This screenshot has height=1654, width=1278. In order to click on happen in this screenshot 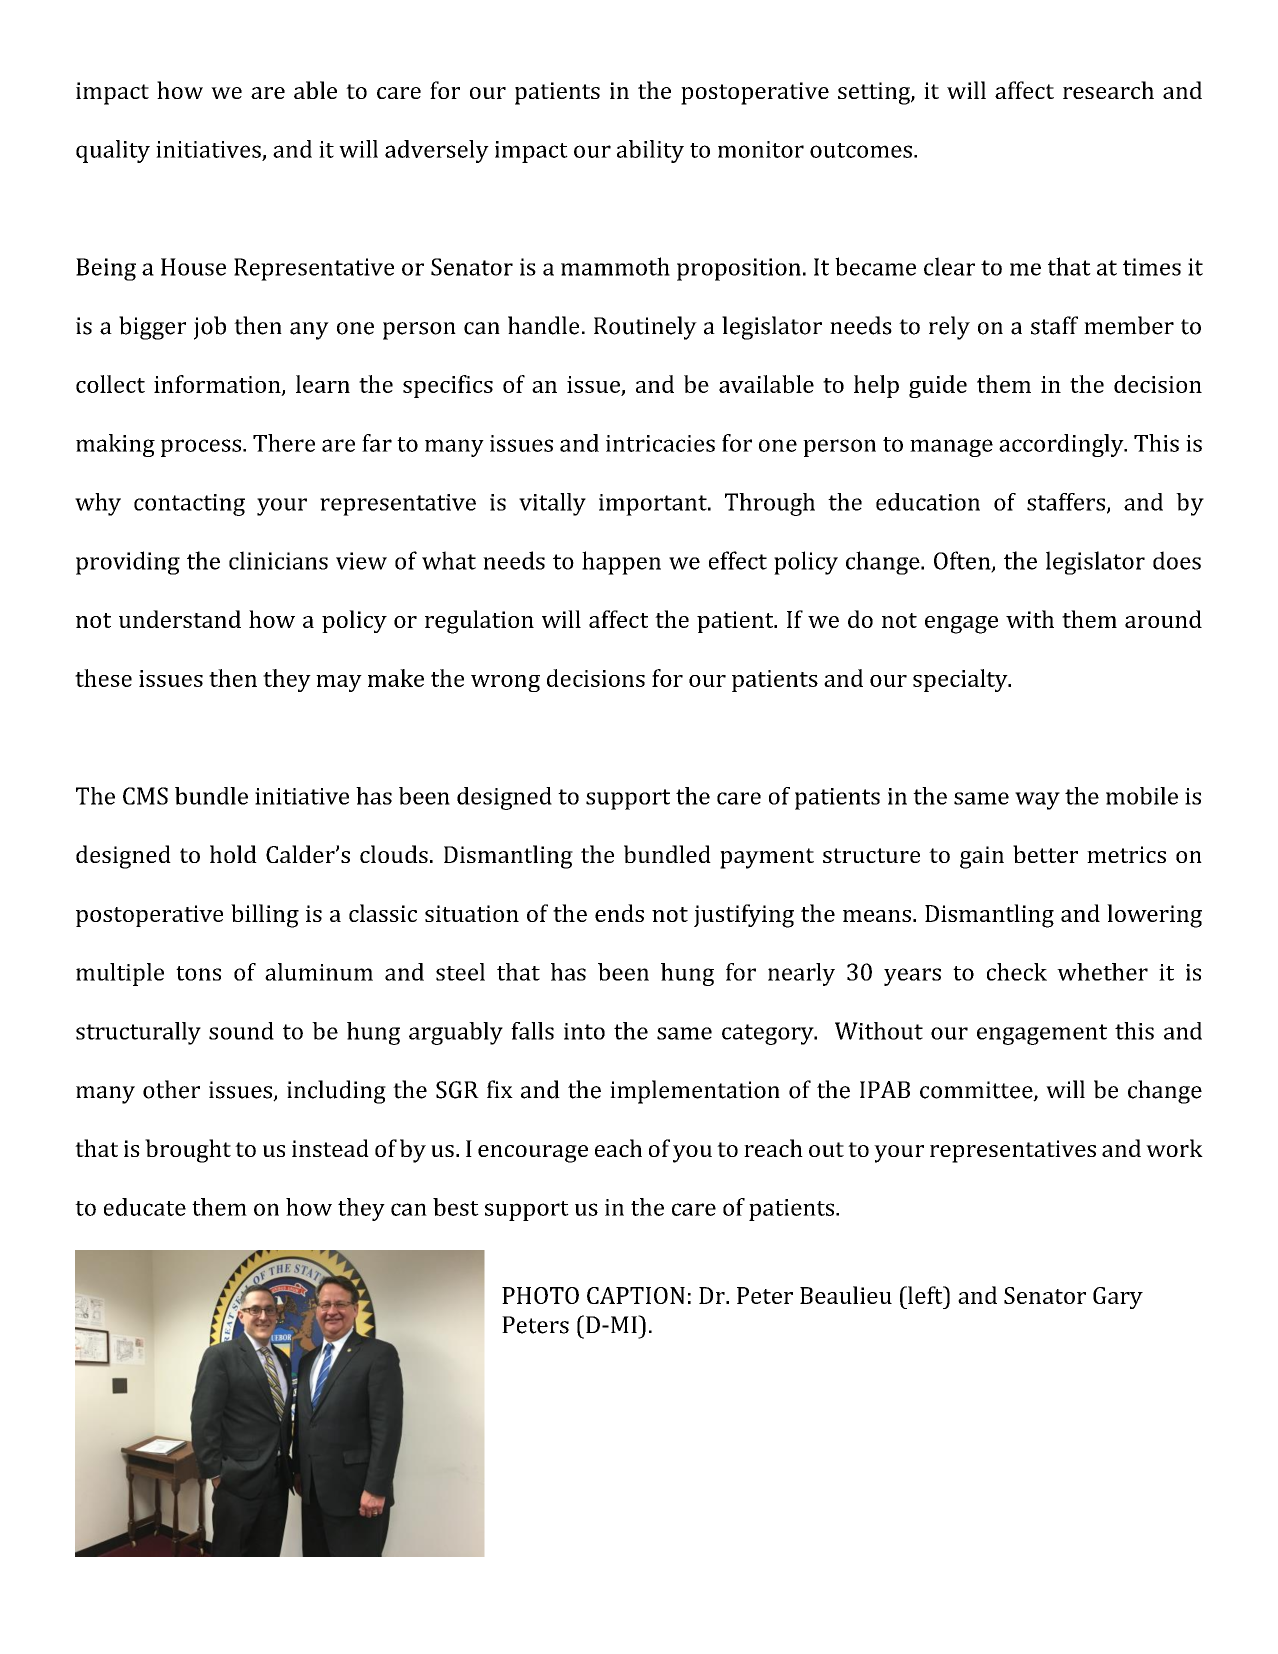, I will do `click(621, 563)`.
